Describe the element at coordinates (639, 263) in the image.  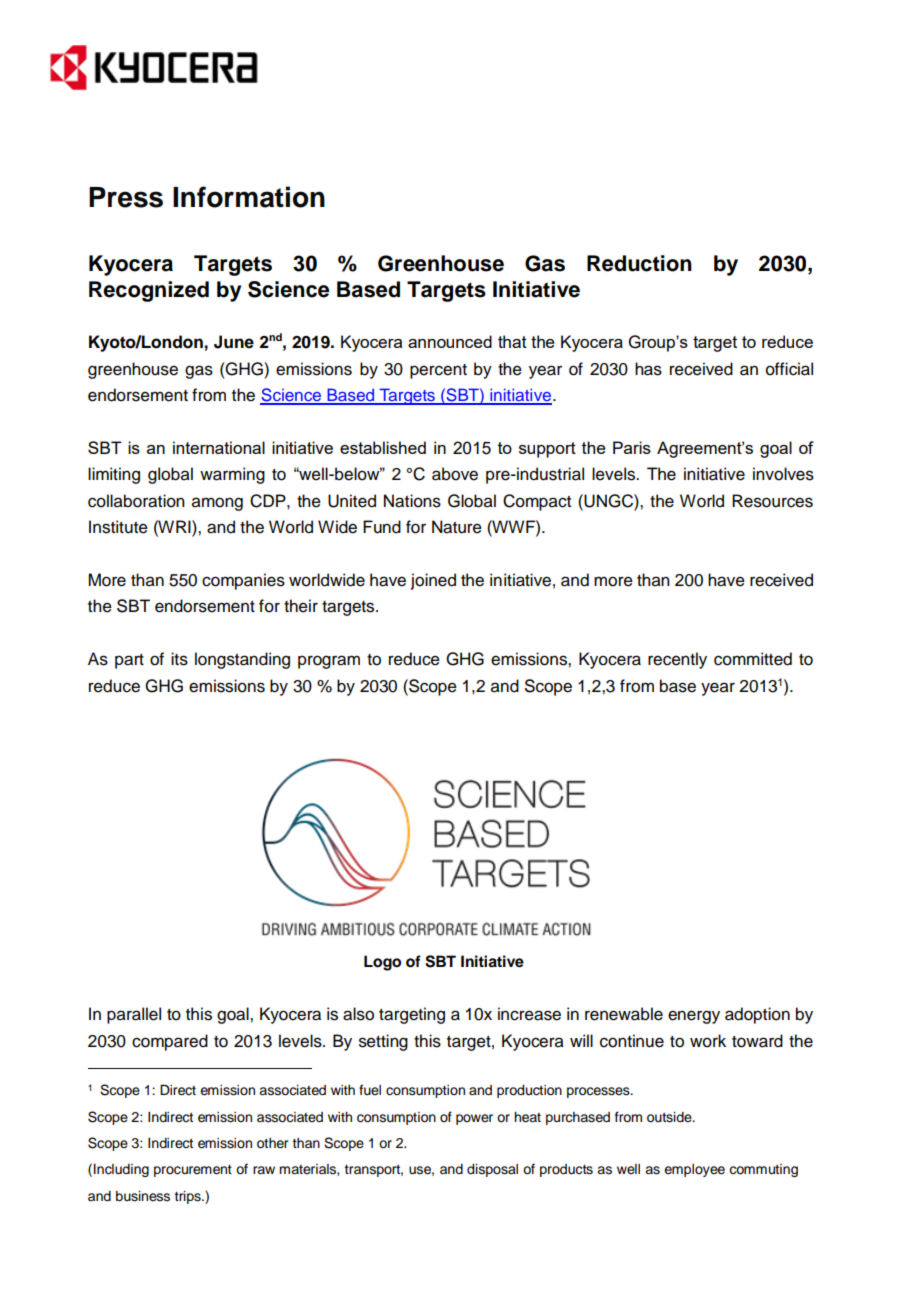
I see `Reduction` at that location.
